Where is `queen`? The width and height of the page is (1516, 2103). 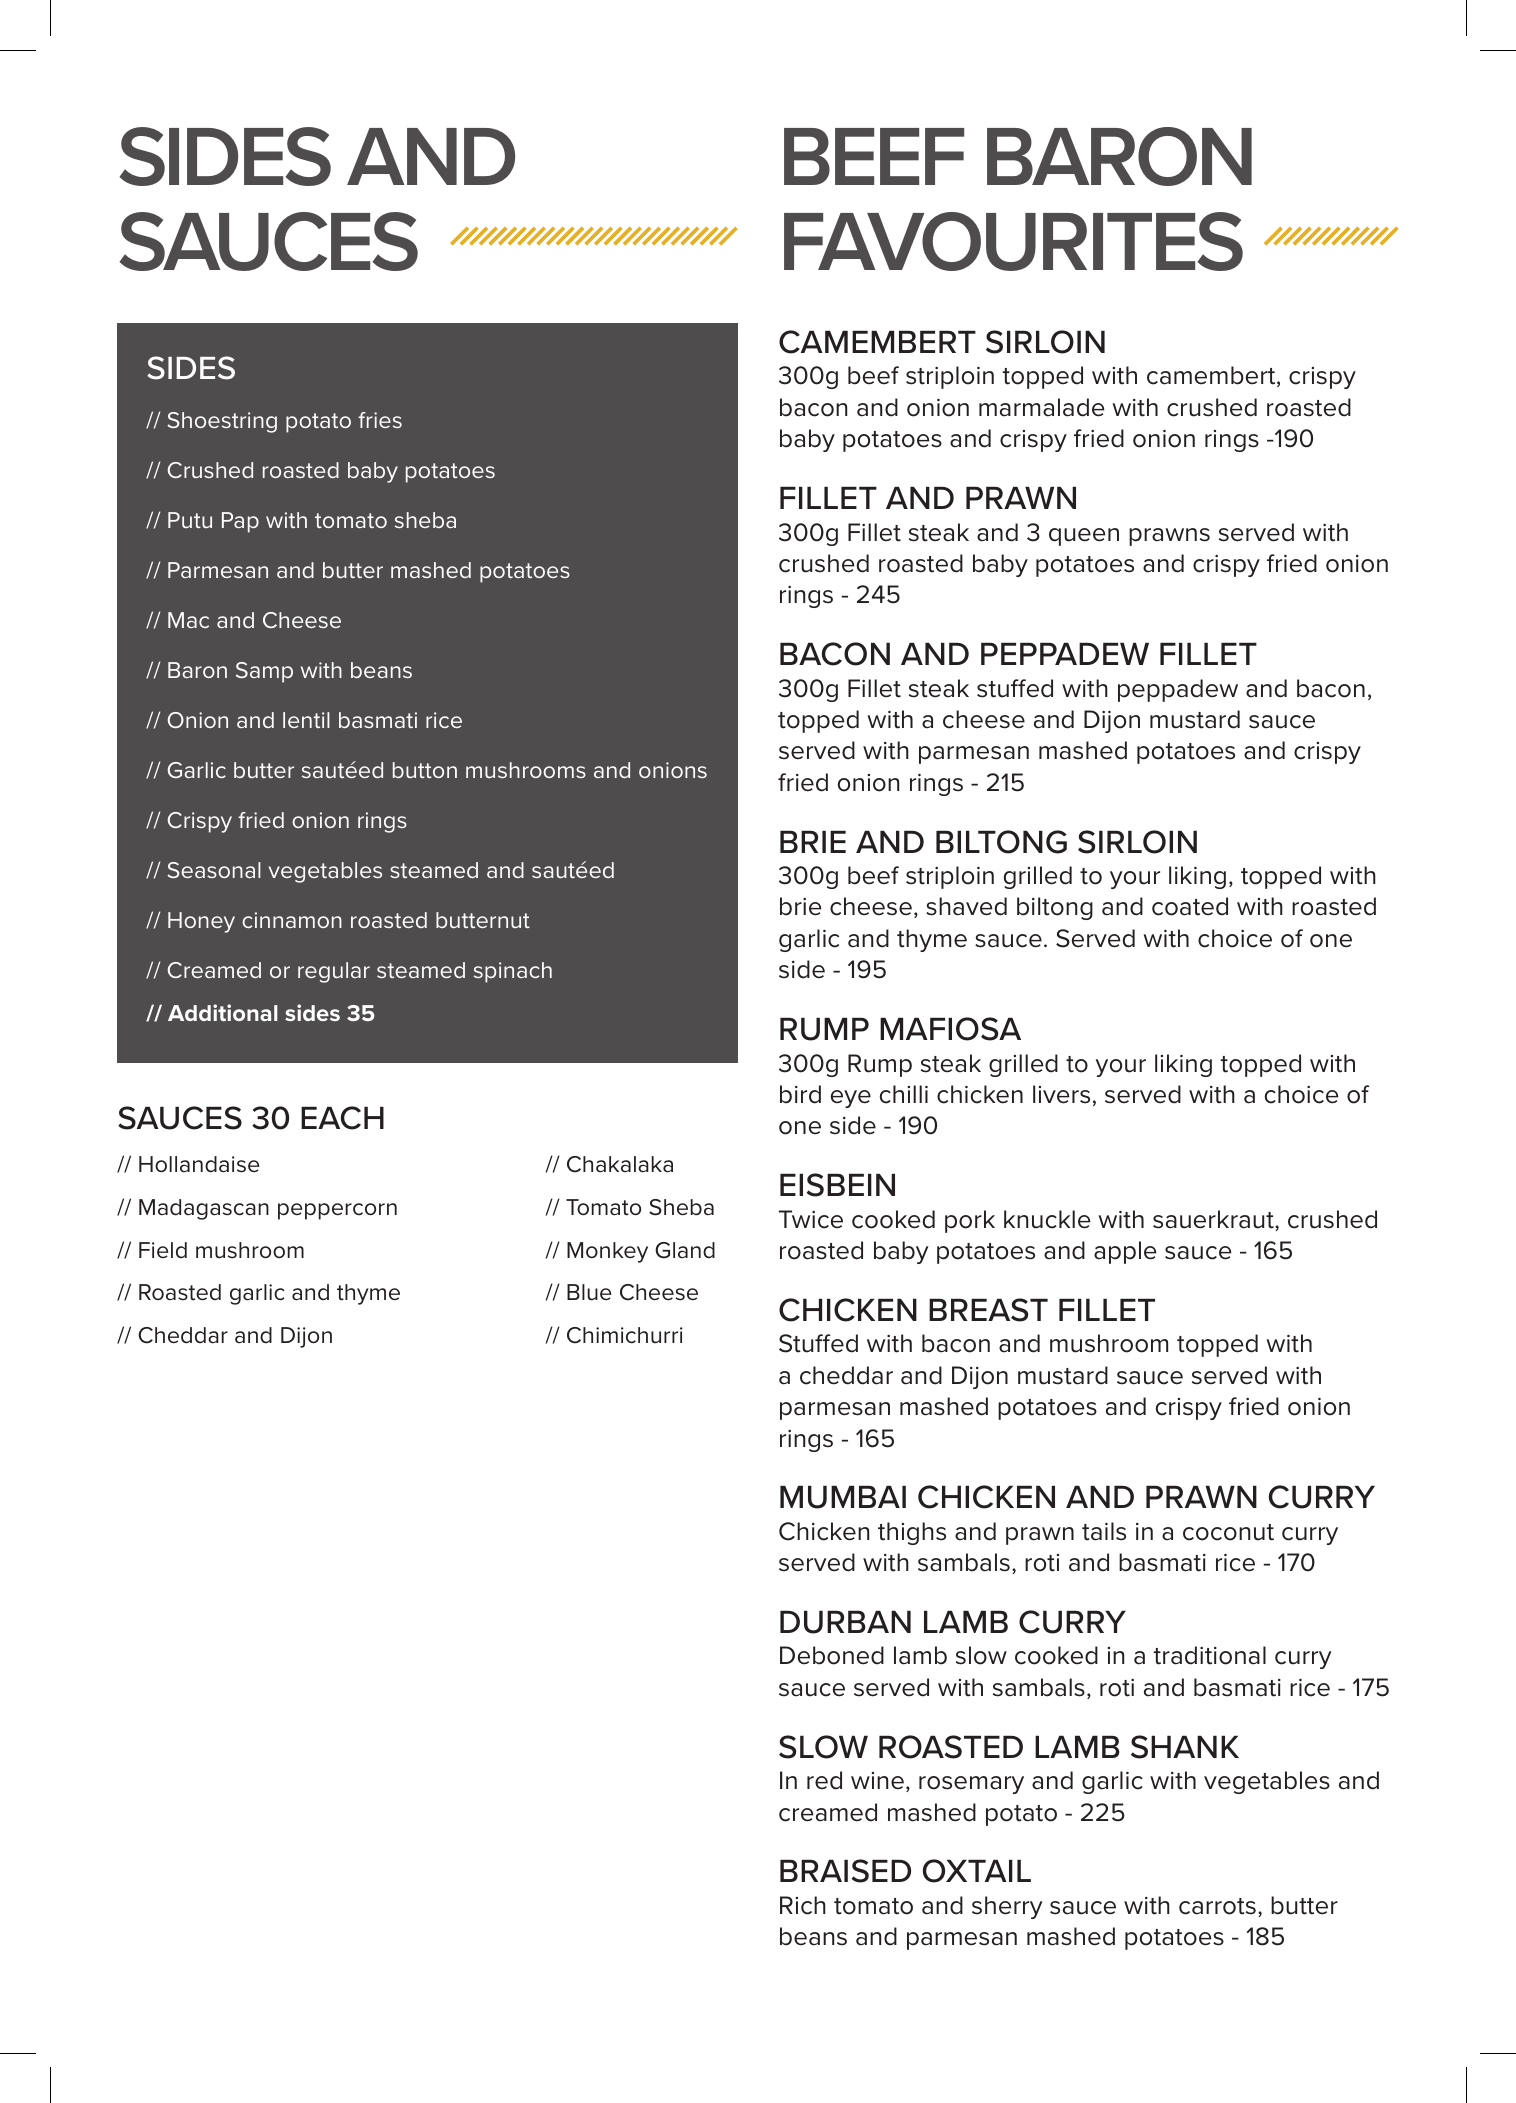
queen is located at coordinates (1084, 537).
